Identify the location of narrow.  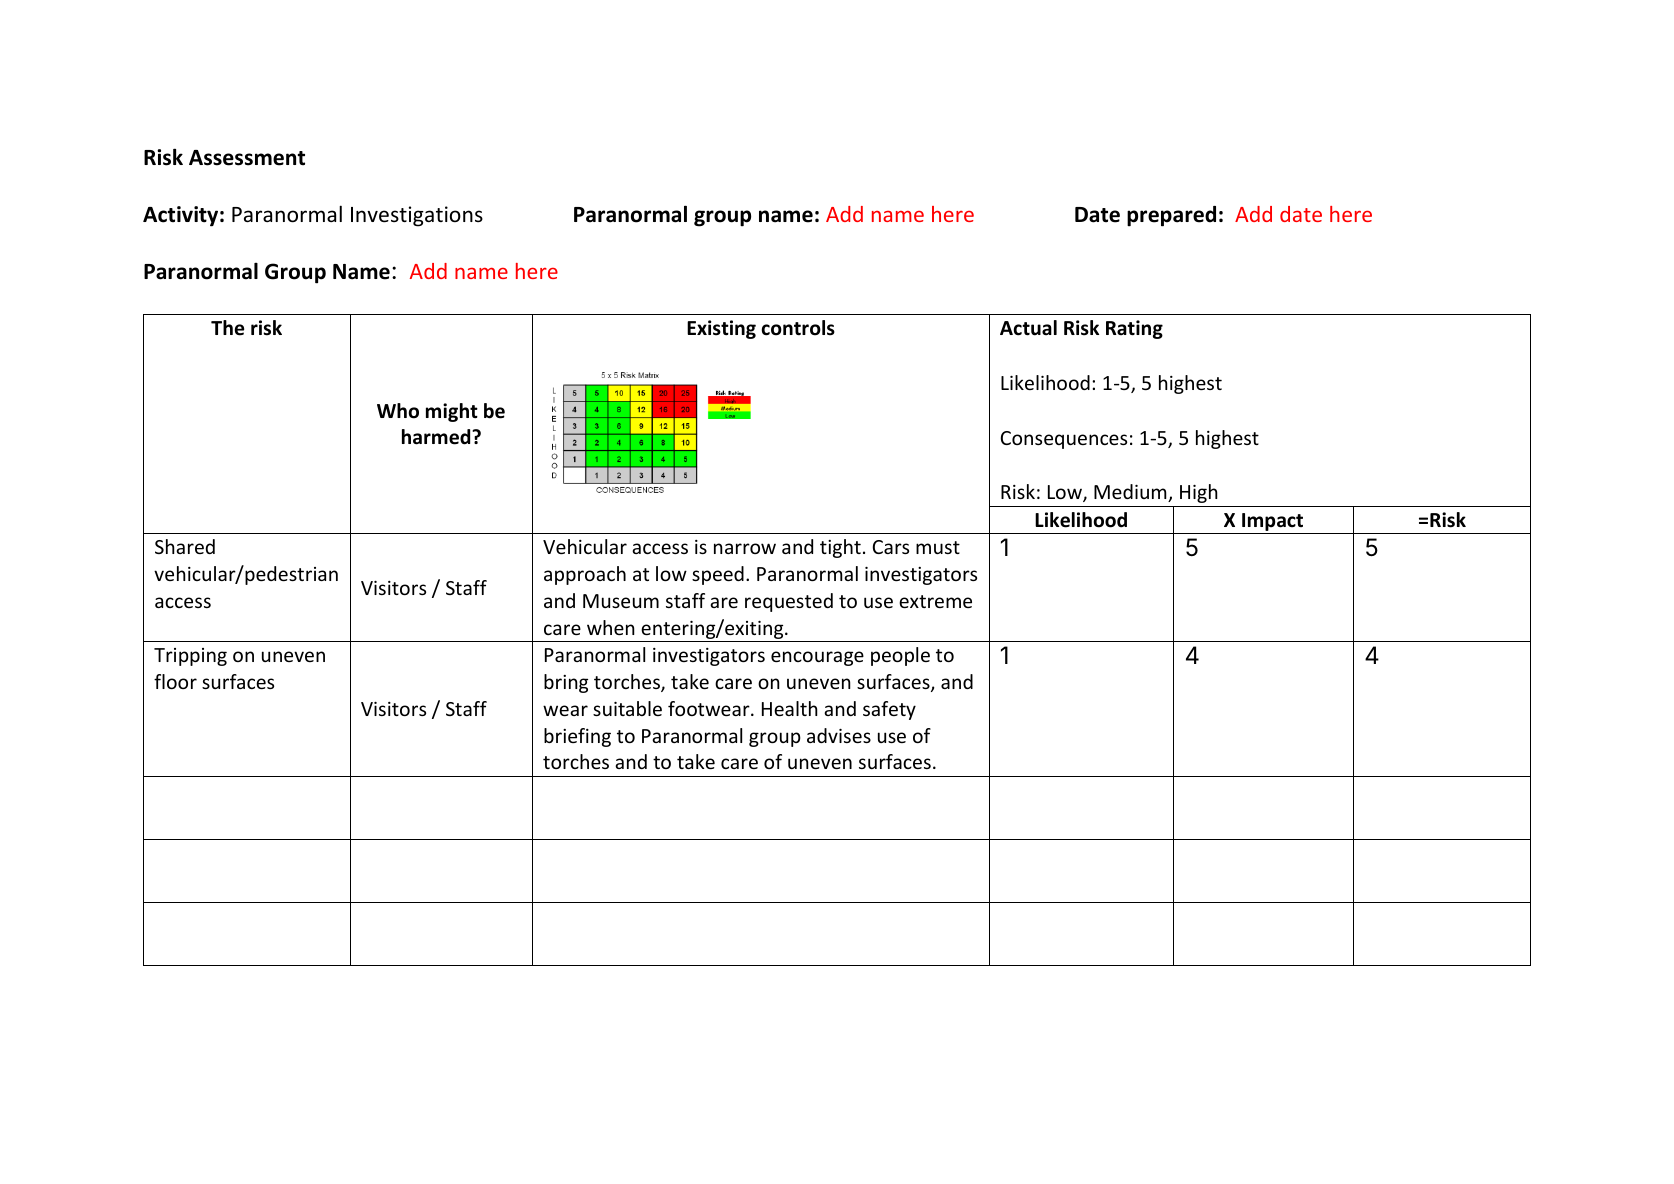
(745, 548).
